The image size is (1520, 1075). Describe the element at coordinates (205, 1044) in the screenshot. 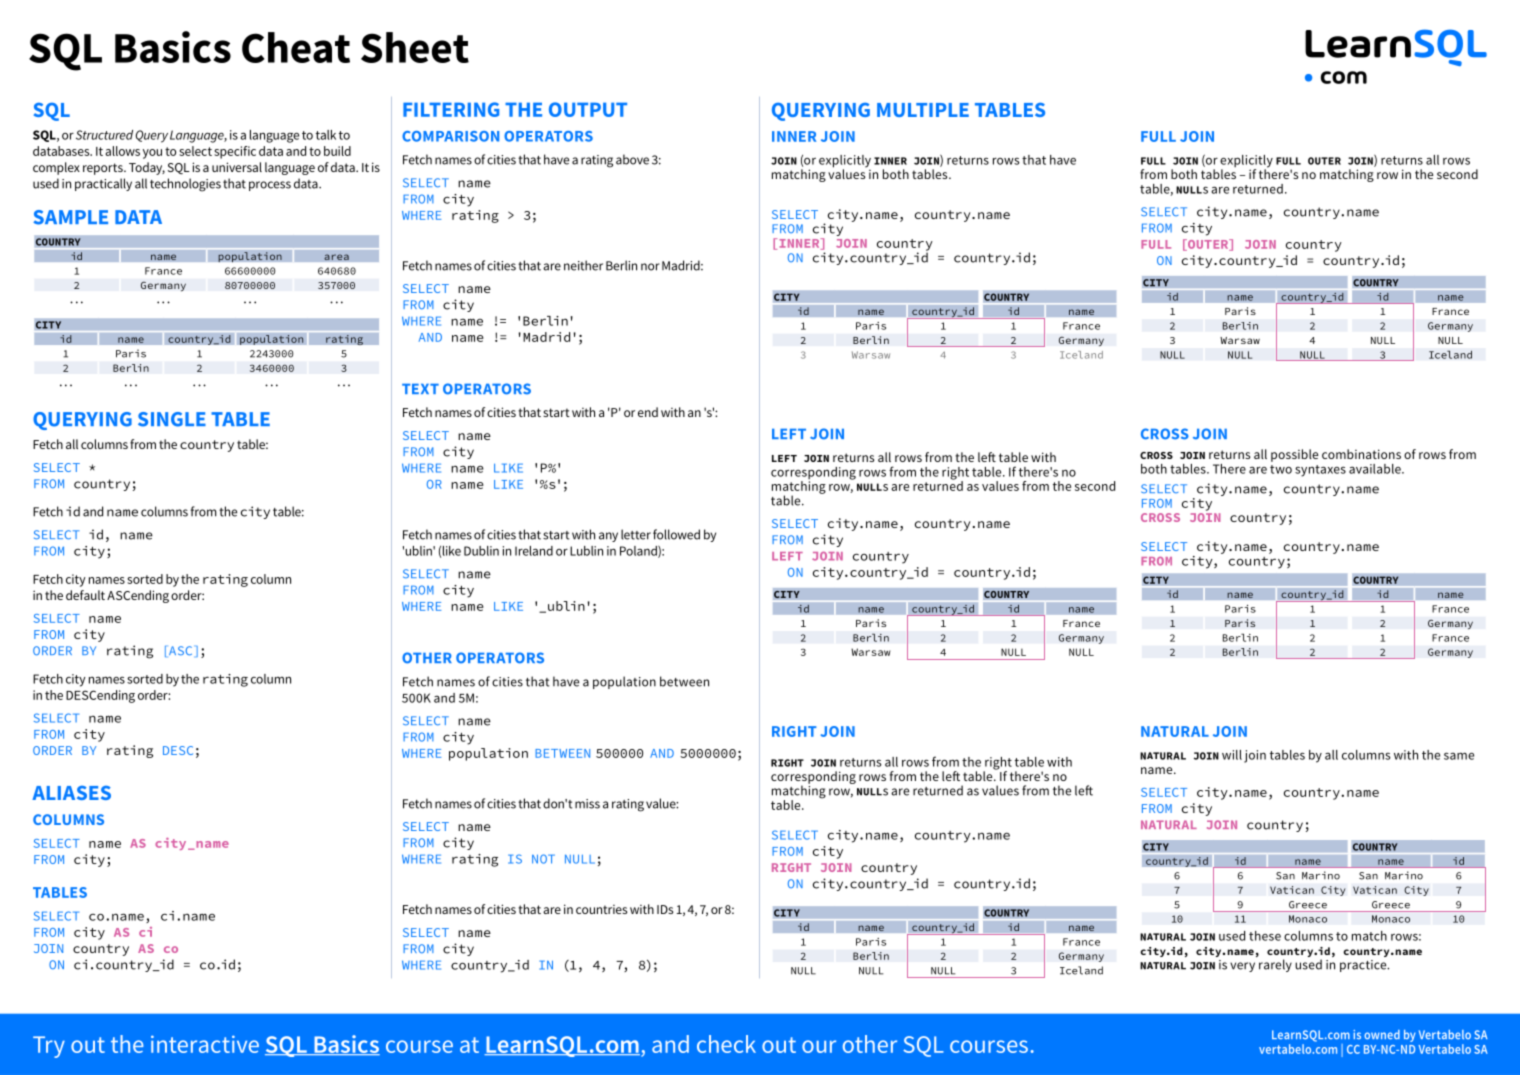

I see `interactive` at that location.
